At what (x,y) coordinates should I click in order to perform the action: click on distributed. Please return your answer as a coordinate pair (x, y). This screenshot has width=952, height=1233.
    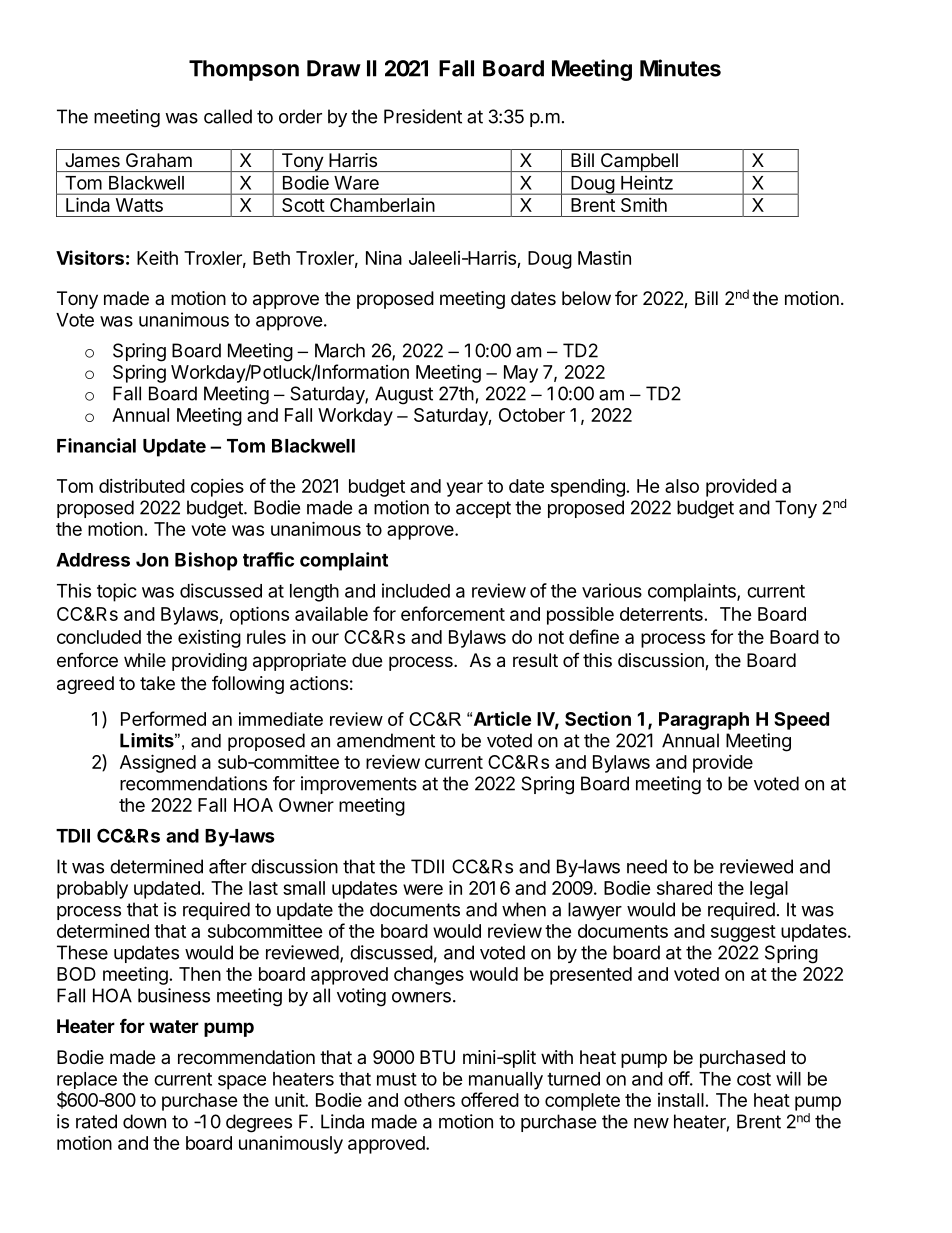
    Looking at the image, I should click on (142, 486).
